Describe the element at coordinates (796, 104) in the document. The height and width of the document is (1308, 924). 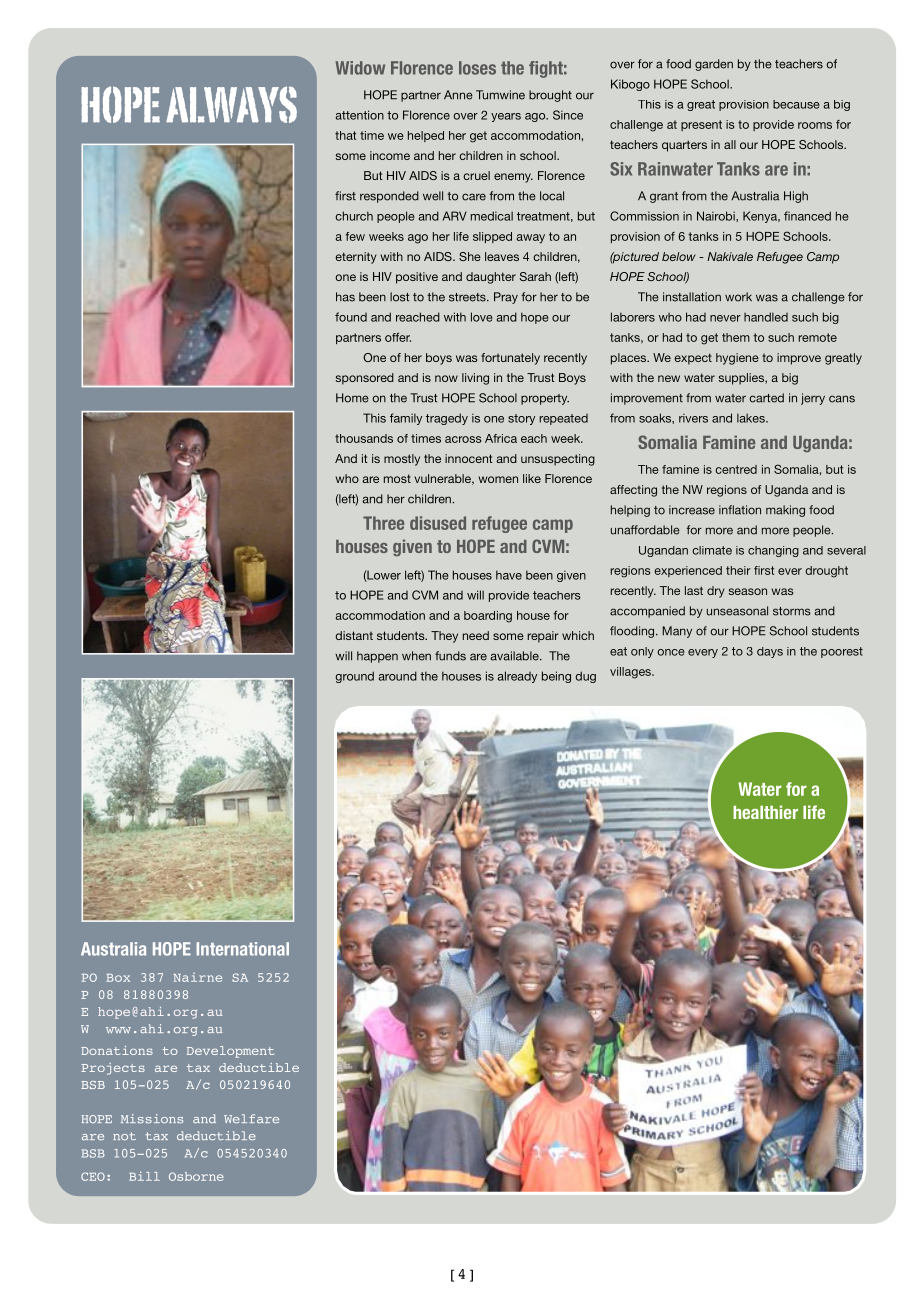
I see `because` at that location.
